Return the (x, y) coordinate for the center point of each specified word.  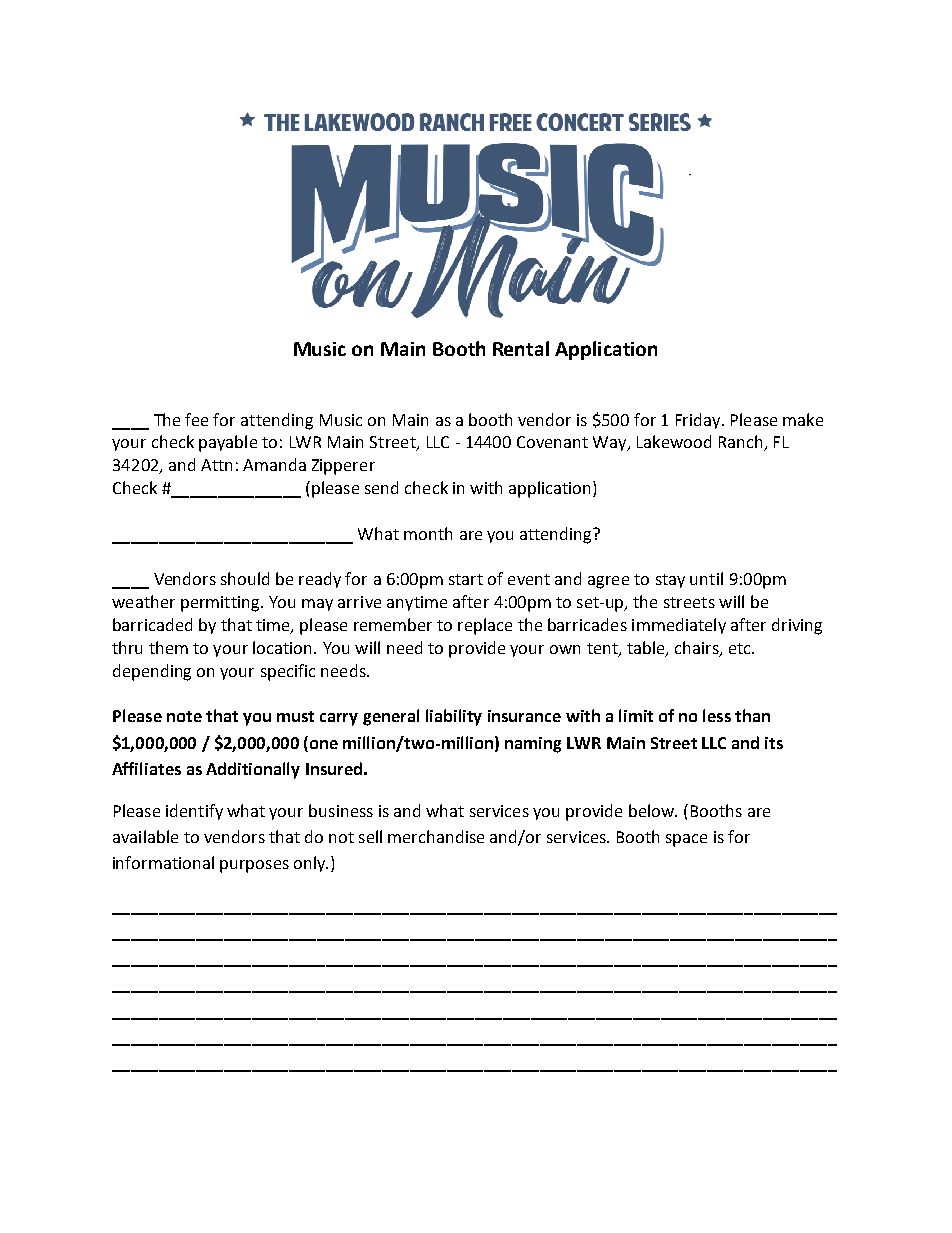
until (706, 578)
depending (152, 672)
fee (196, 419)
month (428, 533)
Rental (521, 348)
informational (163, 862)
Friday (699, 421)
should (245, 578)
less (717, 715)
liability (454, 717)
